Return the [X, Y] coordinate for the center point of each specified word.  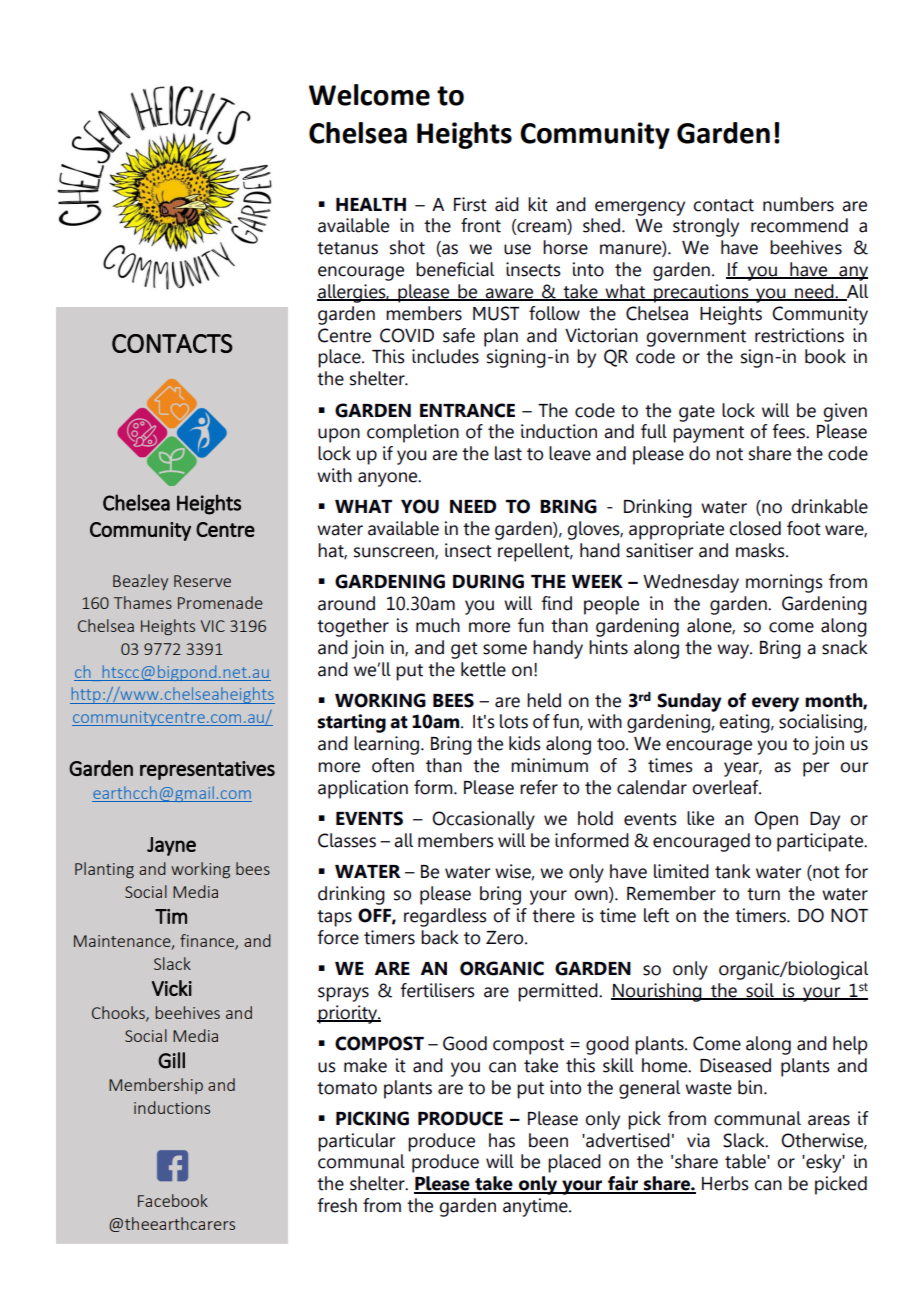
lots [514, 721]
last [508, 453]
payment [708, 434]
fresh [337, 1205]
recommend [799, 225]
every [775, 704]
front [481, 225]
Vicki [172, 988]
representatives [207, 770]
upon [339, 435]
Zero [506, 938]
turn [763, 894]
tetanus [347, 248]
